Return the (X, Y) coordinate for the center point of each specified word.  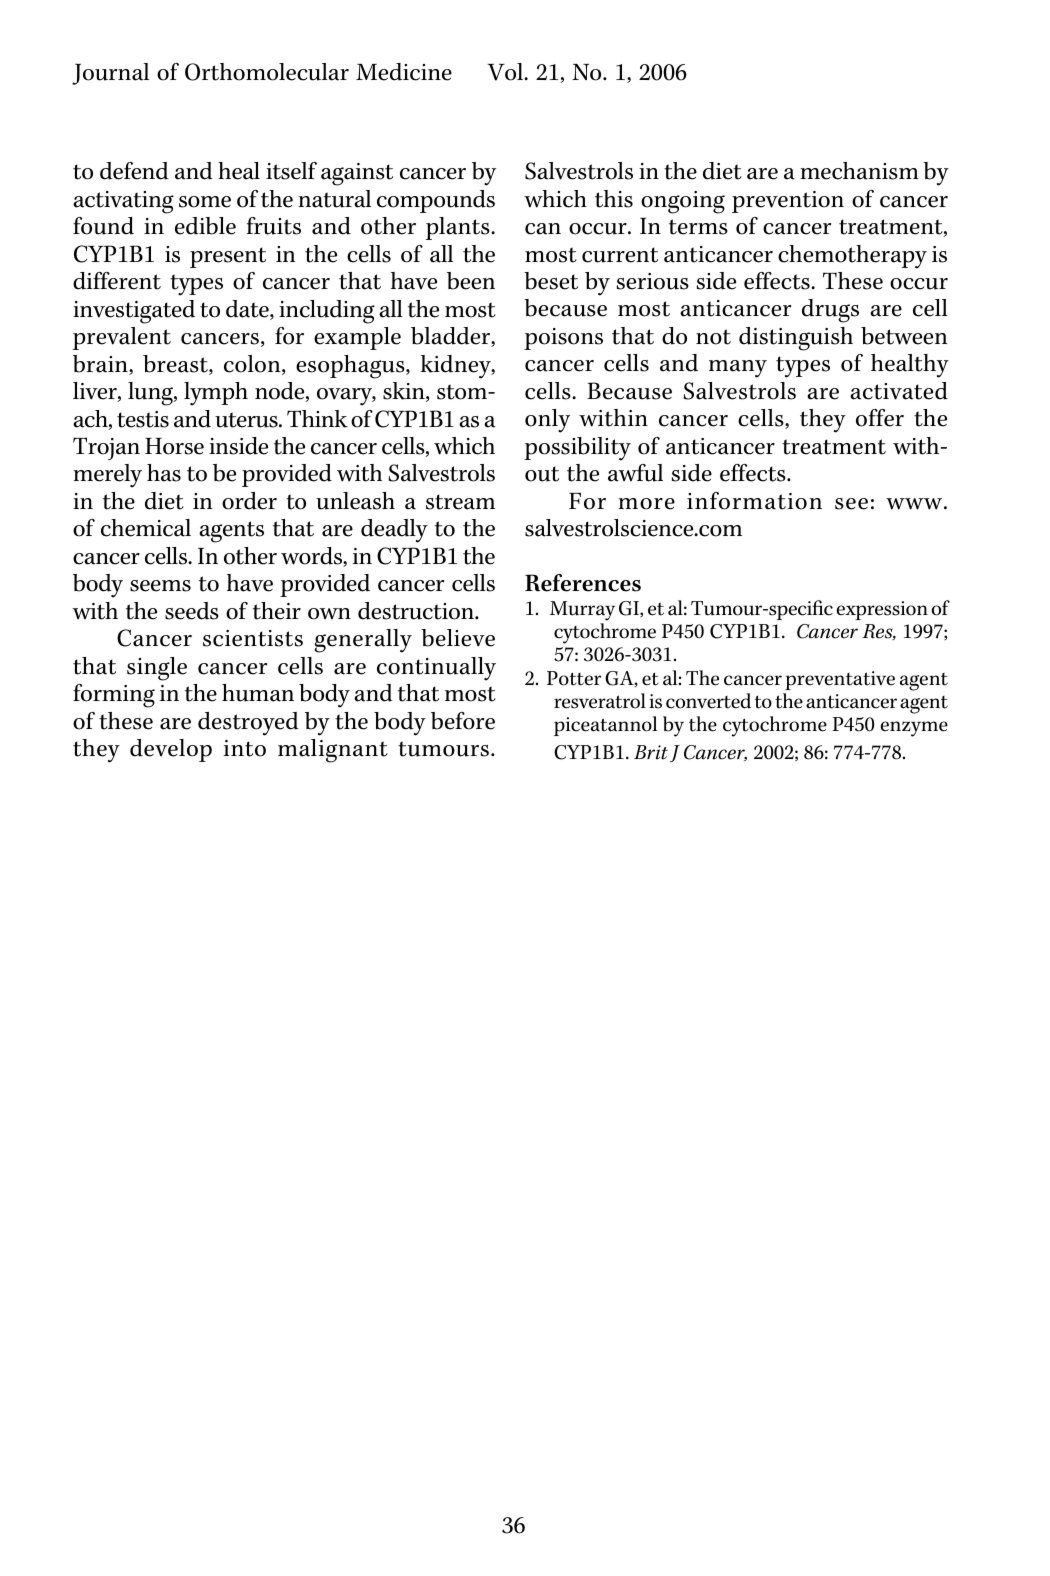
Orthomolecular (267, 72)
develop (171, 750)
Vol (506, 72)
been (471, 281)
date (248, 310)
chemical (146, 528)
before (463, 721)
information (754, 501)
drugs (830, 311)
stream (460, 502)
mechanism (859, 171)
